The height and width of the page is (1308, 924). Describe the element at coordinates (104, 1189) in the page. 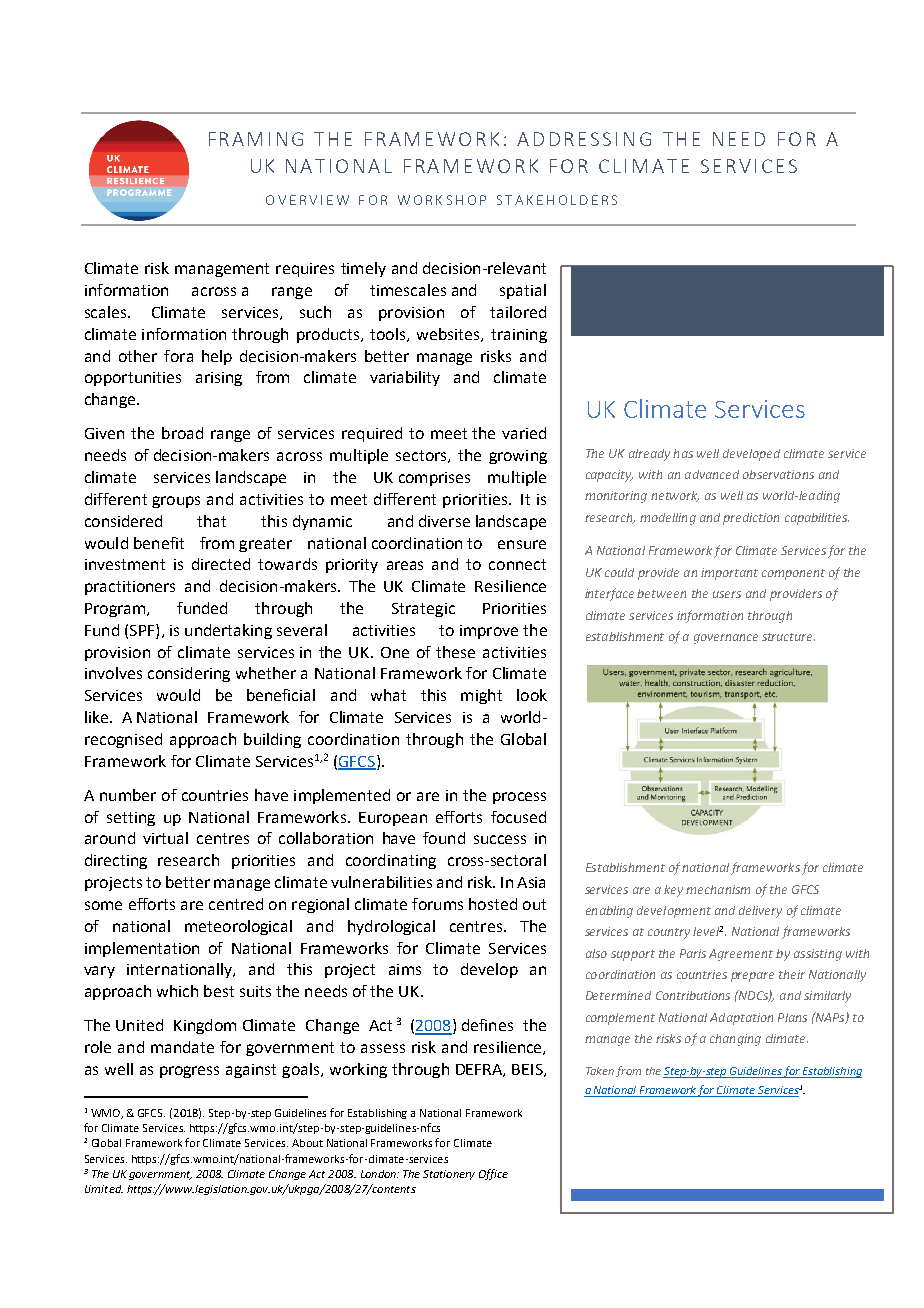

I see `Limited` at that location.
